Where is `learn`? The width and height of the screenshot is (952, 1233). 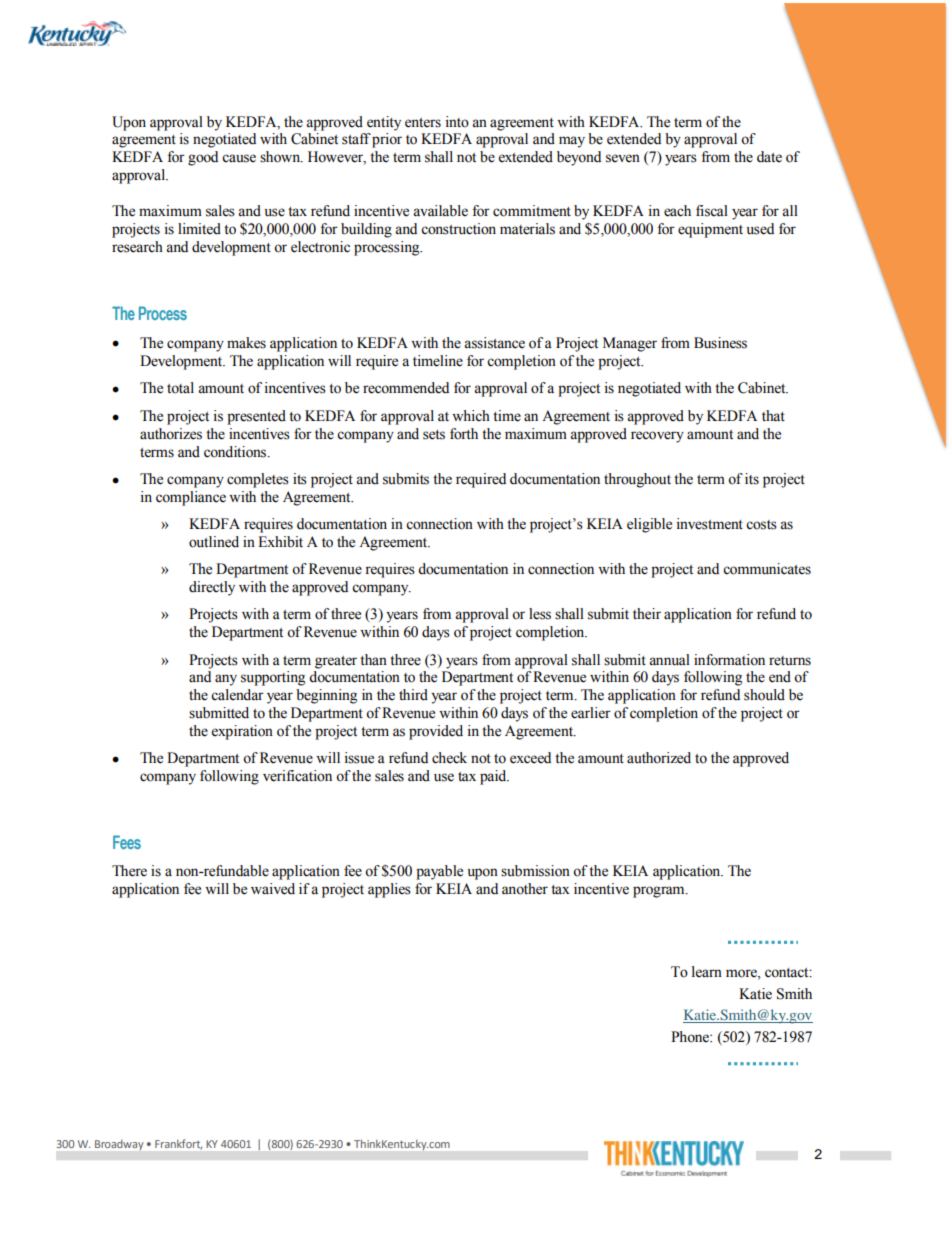
learn is located at coordinates (707, 972).
